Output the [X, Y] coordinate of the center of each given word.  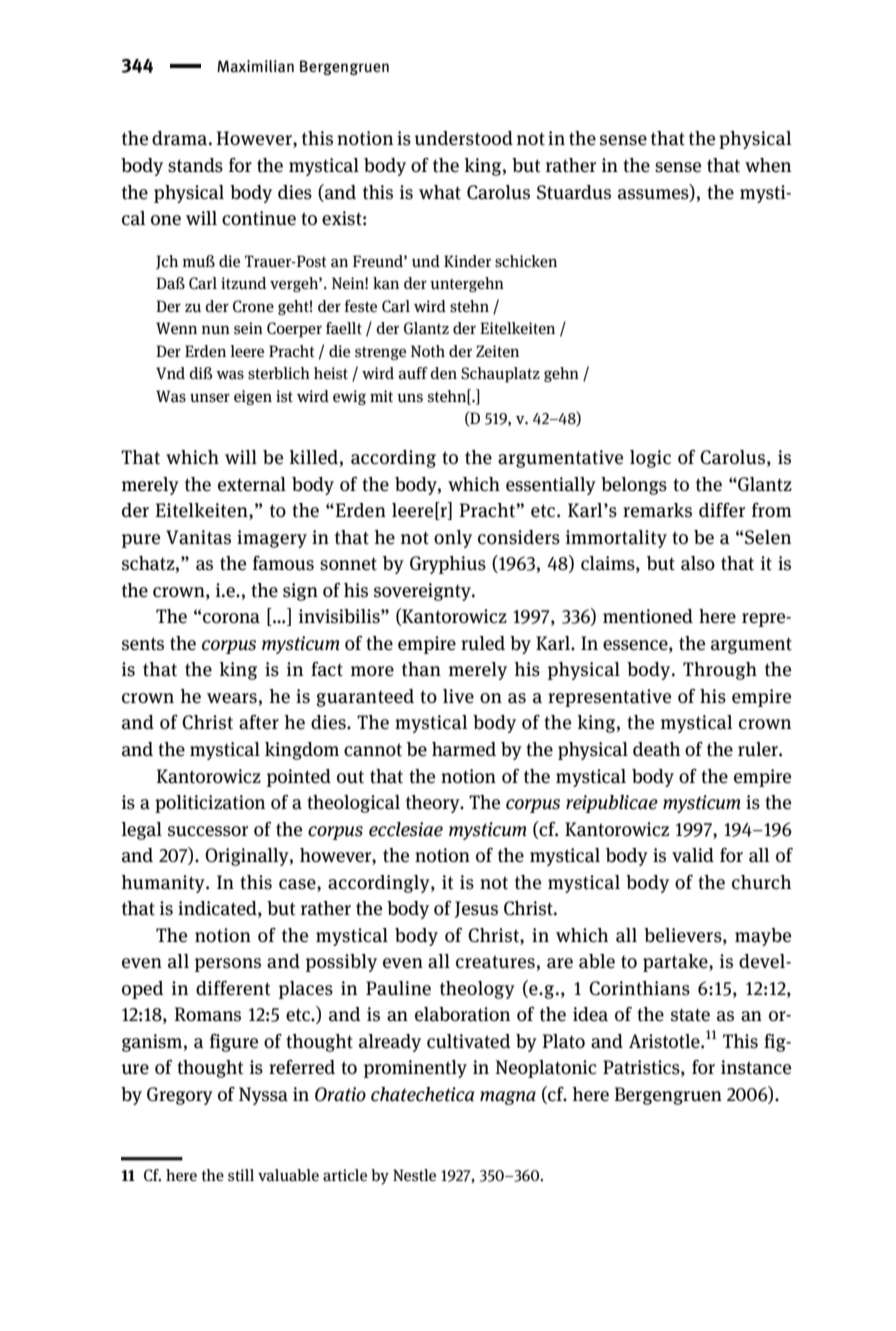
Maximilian [255, 66]
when [768, 165]
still [241, 1175]
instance [756, 1067]
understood [463, 138]
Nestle [414, 1175]
